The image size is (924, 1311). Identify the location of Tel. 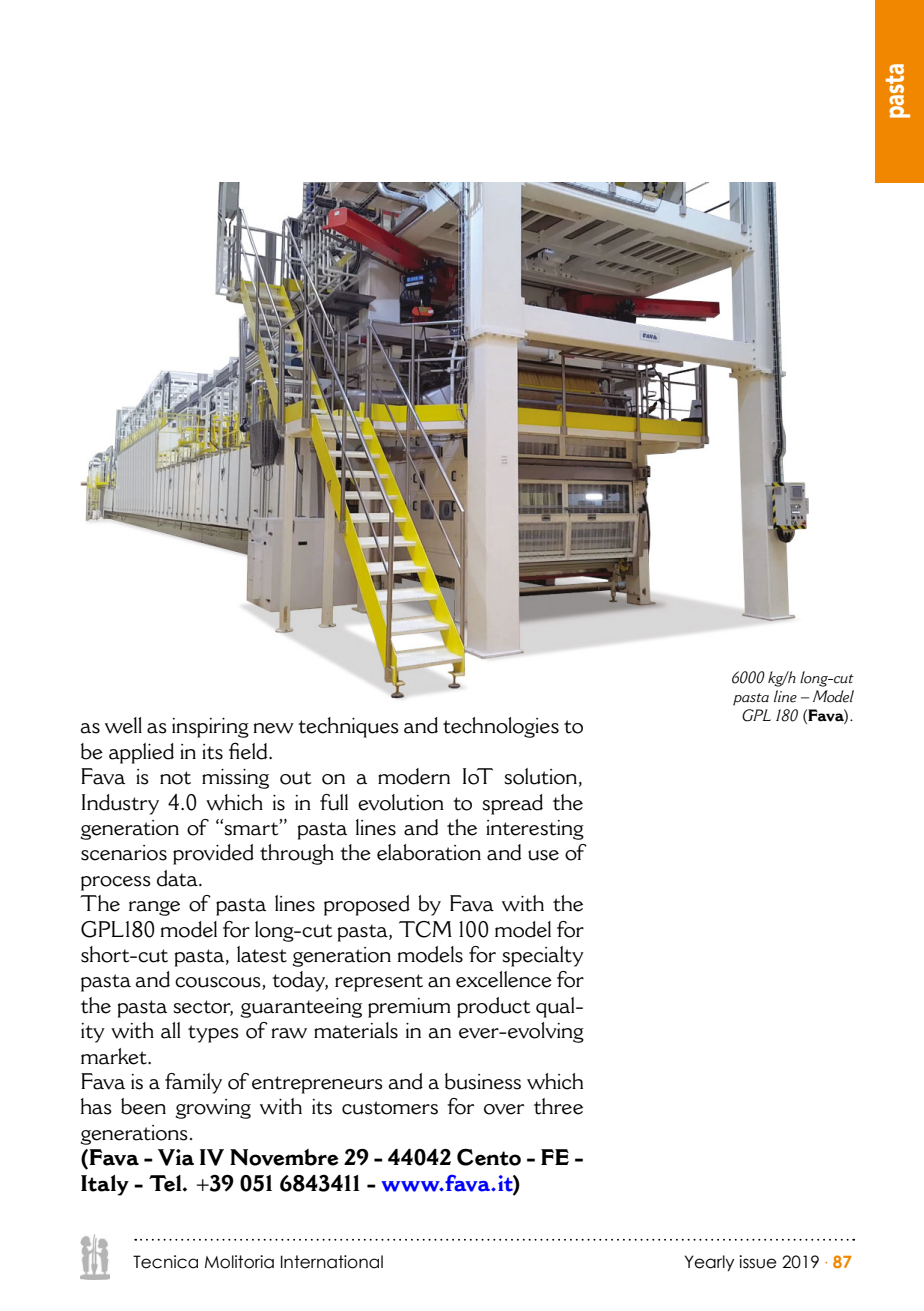
(166, 1183).
